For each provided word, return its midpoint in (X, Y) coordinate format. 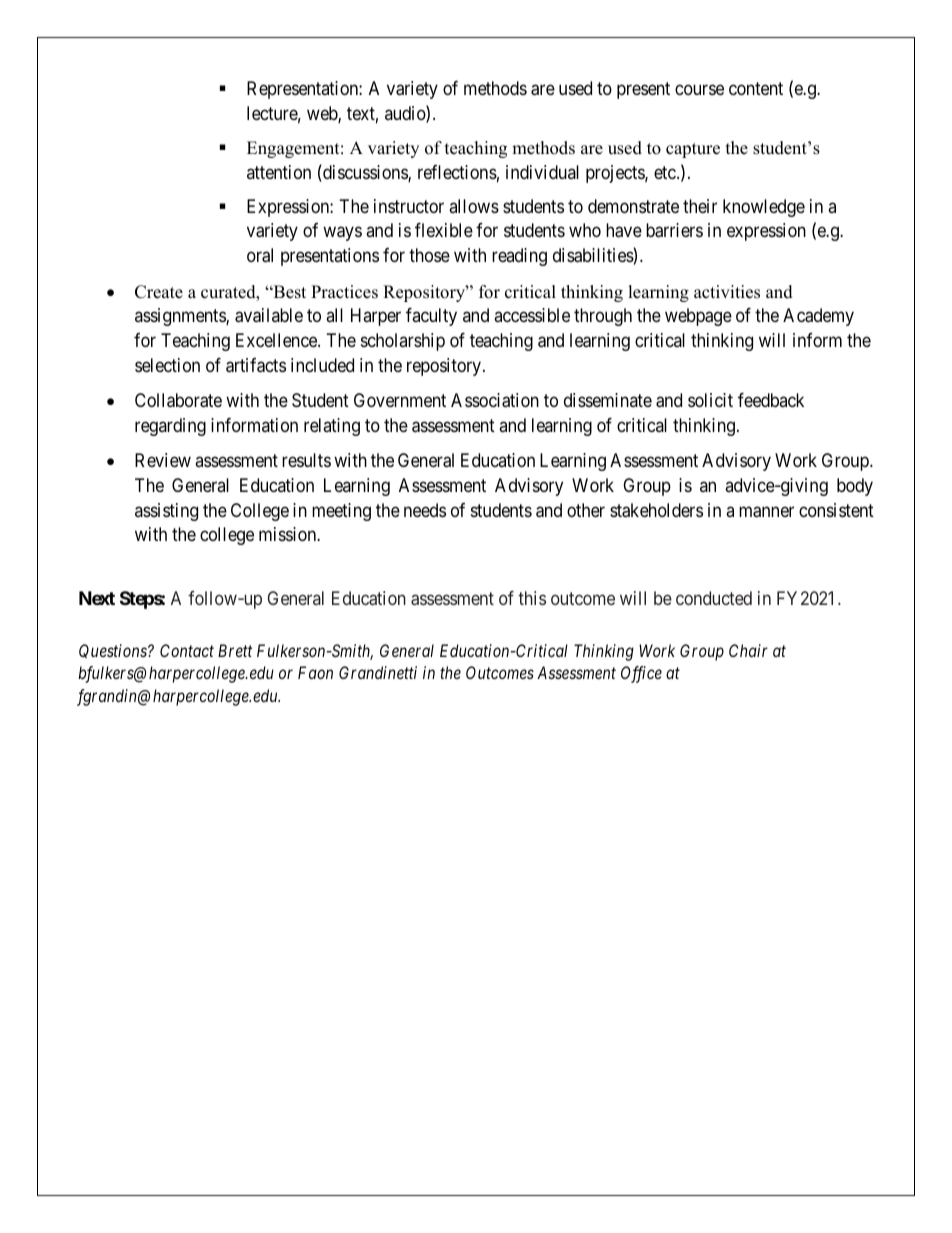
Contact (187, 650)
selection (167, 365)
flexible (444, 230)
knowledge (764, 208)
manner (766, 512)
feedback (771, 400)
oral (260, 255)
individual (542, 172)
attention (279, 172)
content (756, 88)
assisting (166, 512)
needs (425, 510)
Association (495, 400)
